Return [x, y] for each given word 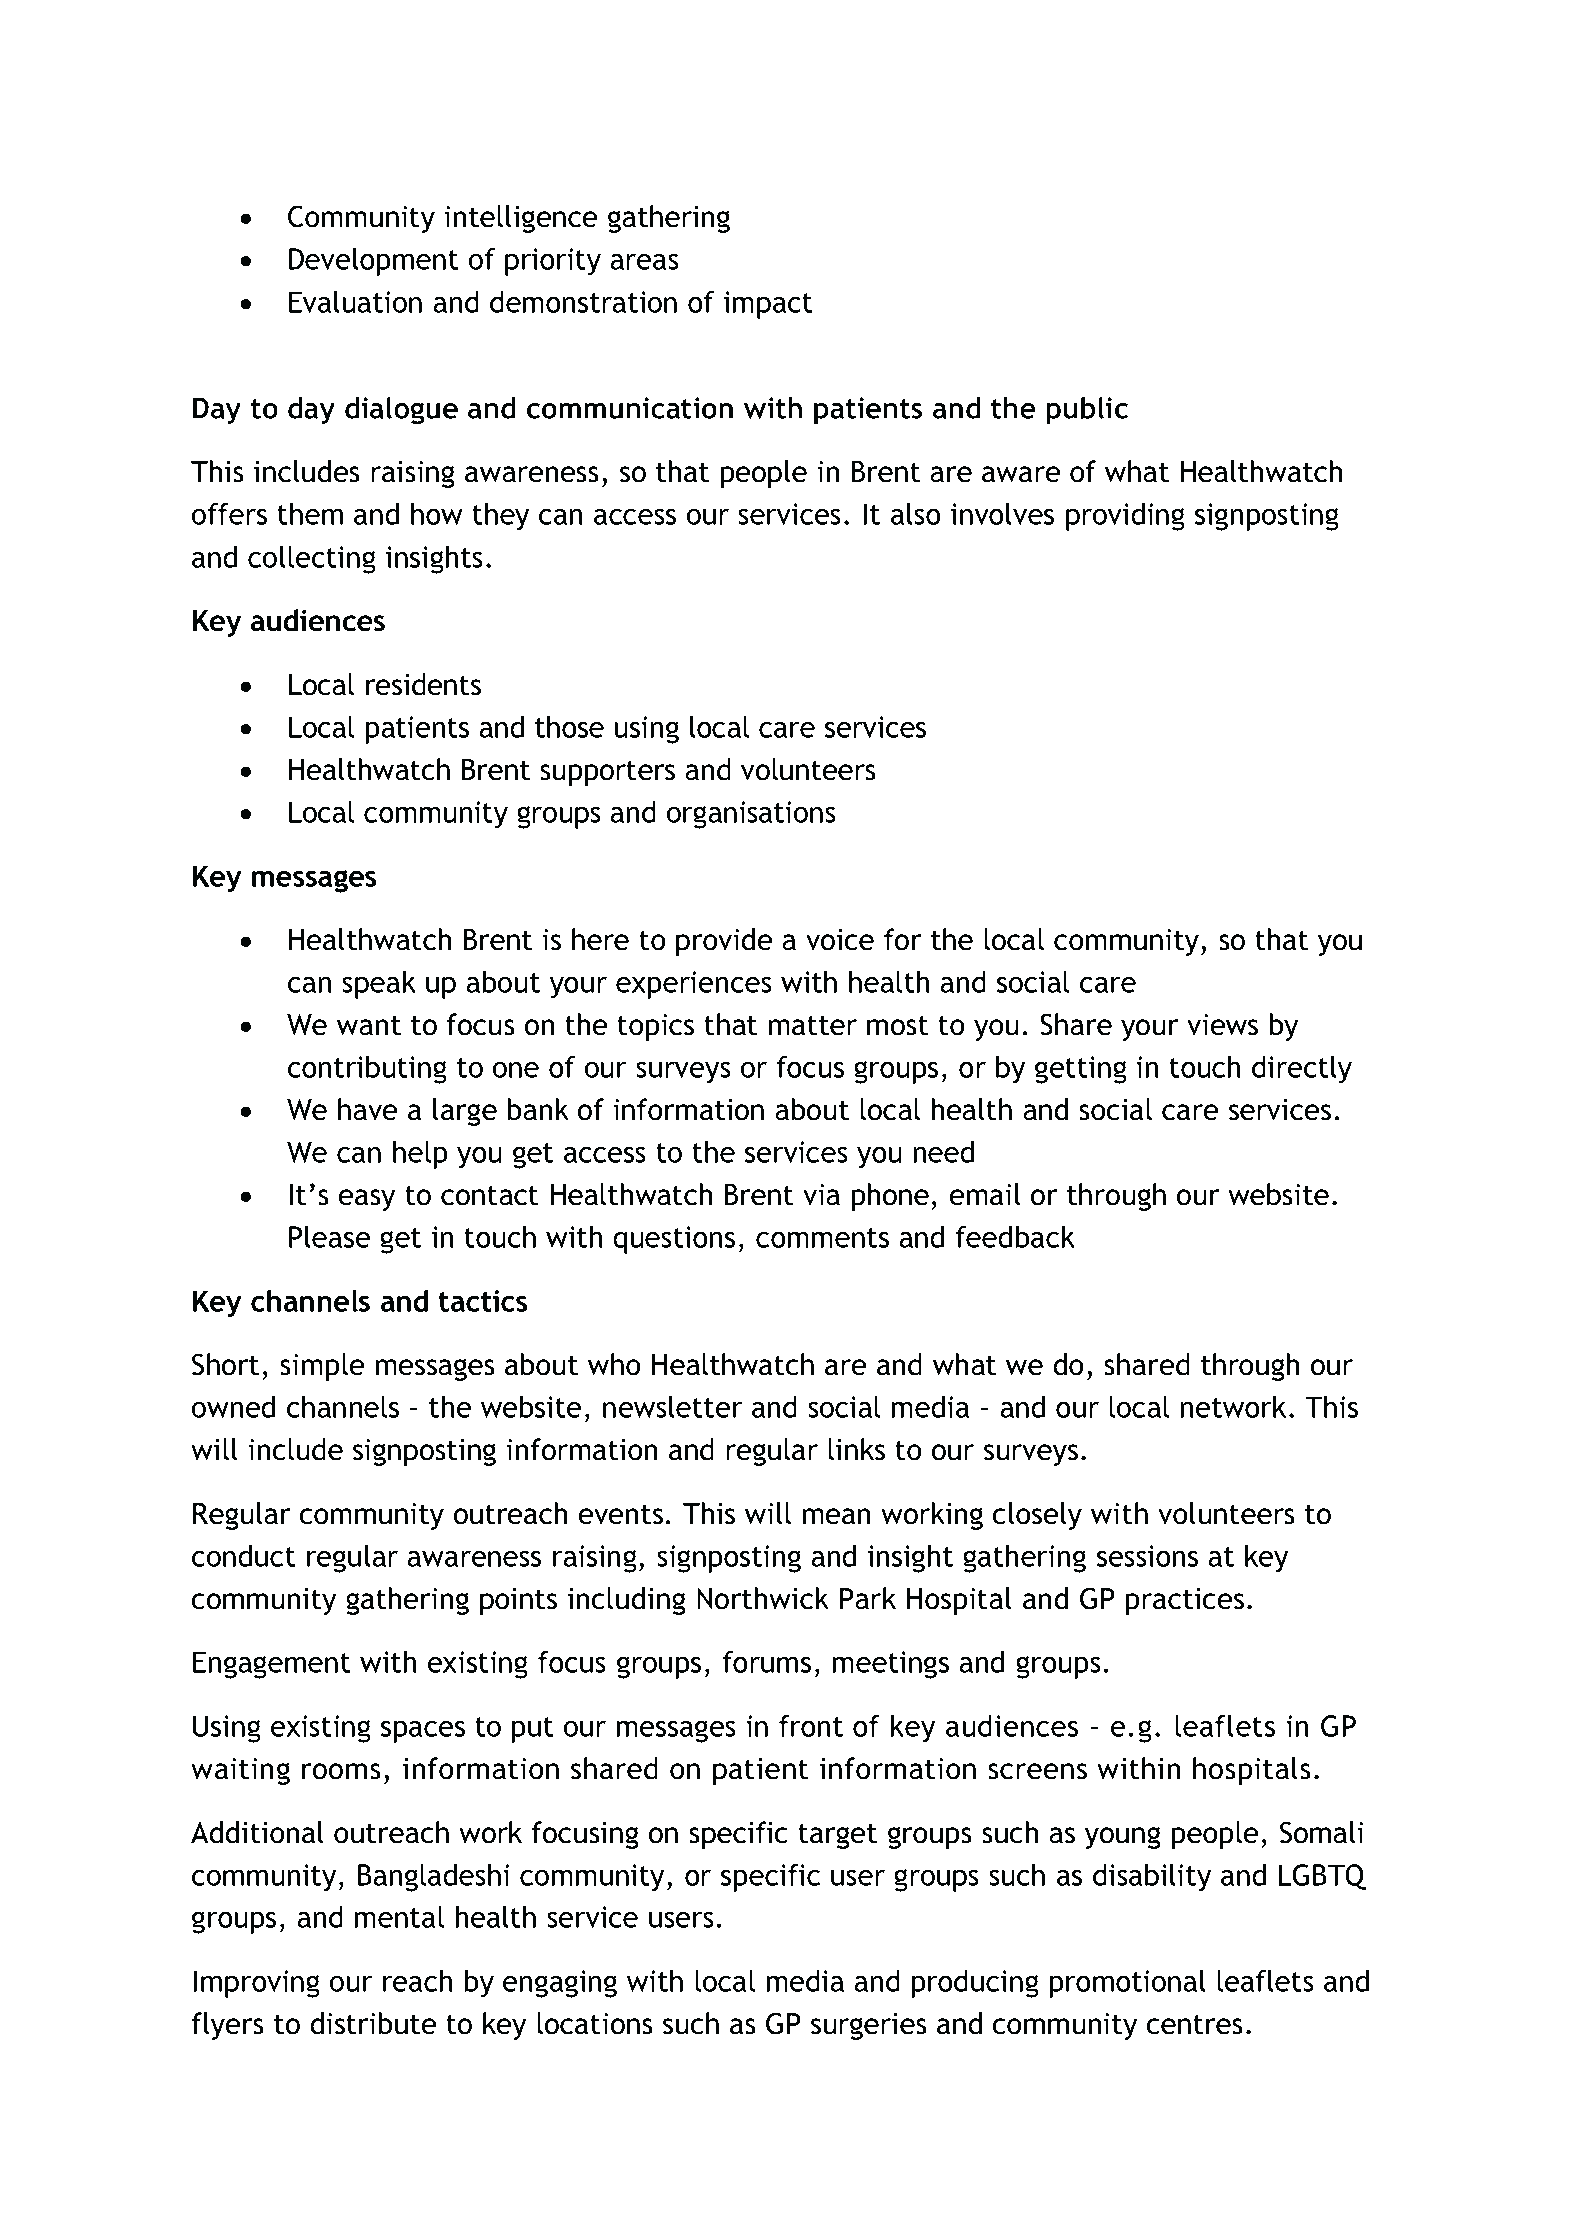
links [856, 1449]
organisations [751, 815]
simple [322, 1367]
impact [768, 305]
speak [379, 985]
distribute [373, 2023]
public [1087, 411]
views [1222, 1025]
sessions [1147, 1556]
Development [374, 262]
